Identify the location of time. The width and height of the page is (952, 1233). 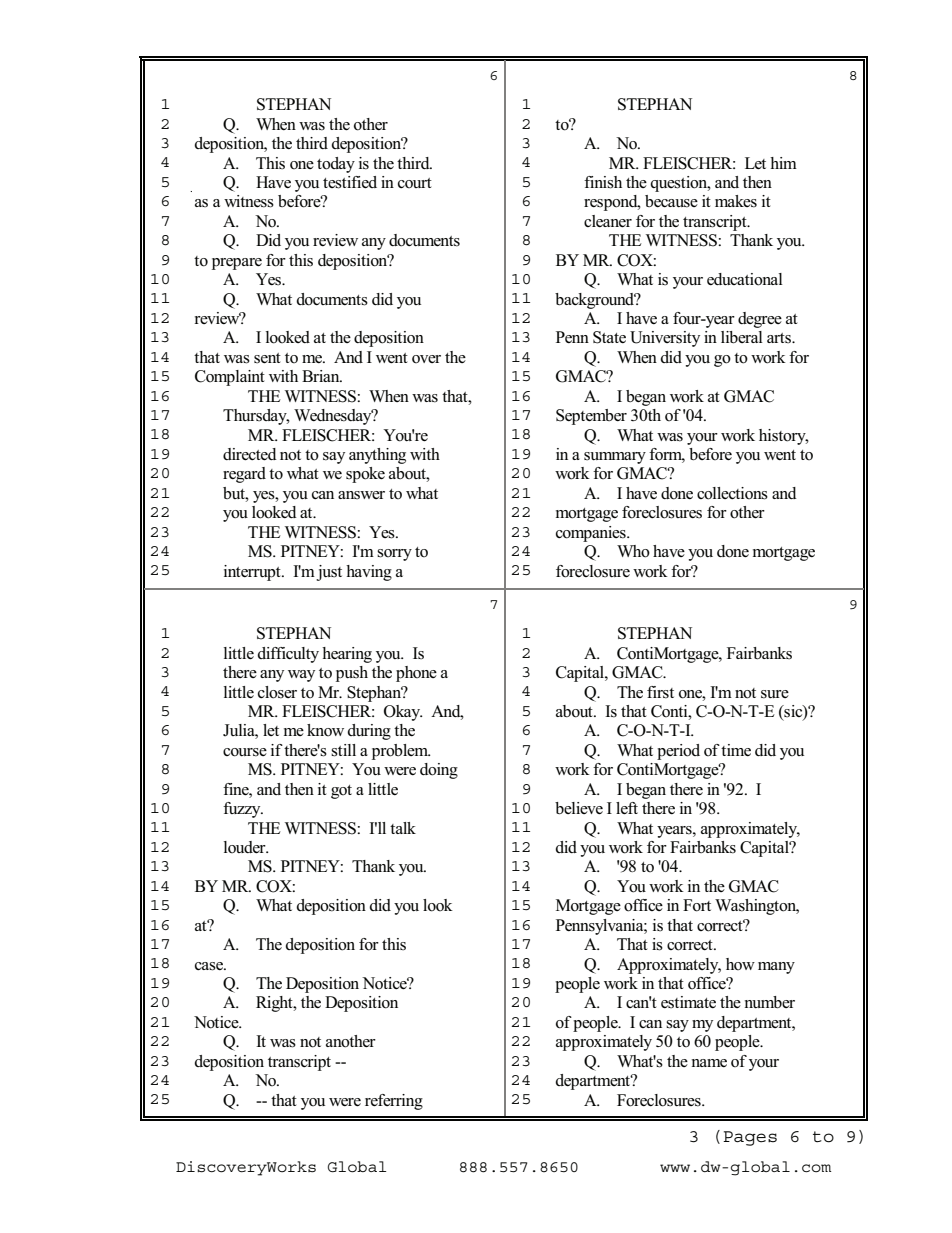
(736, 750).
